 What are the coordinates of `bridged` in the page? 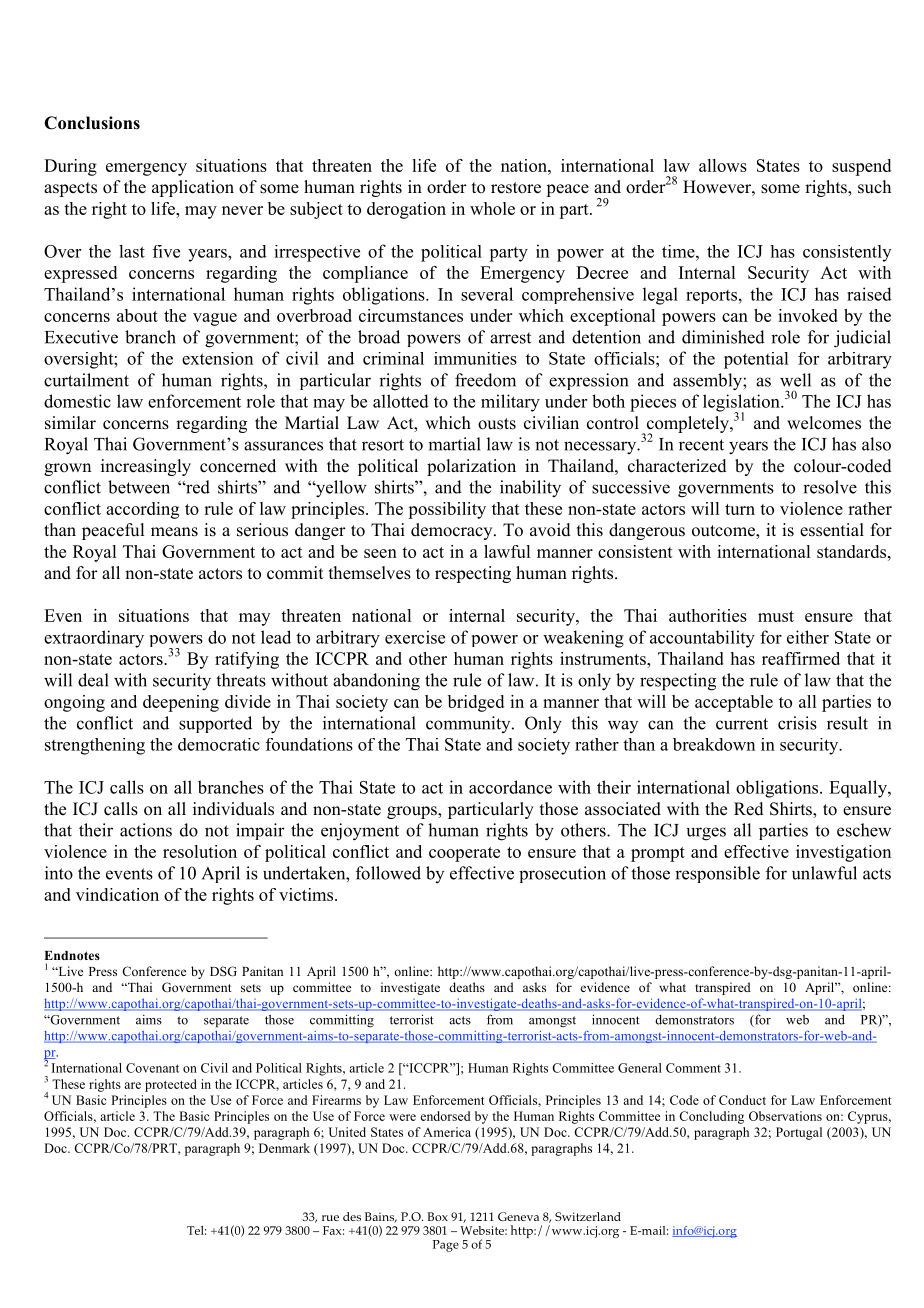 It's located at (476, 703).
